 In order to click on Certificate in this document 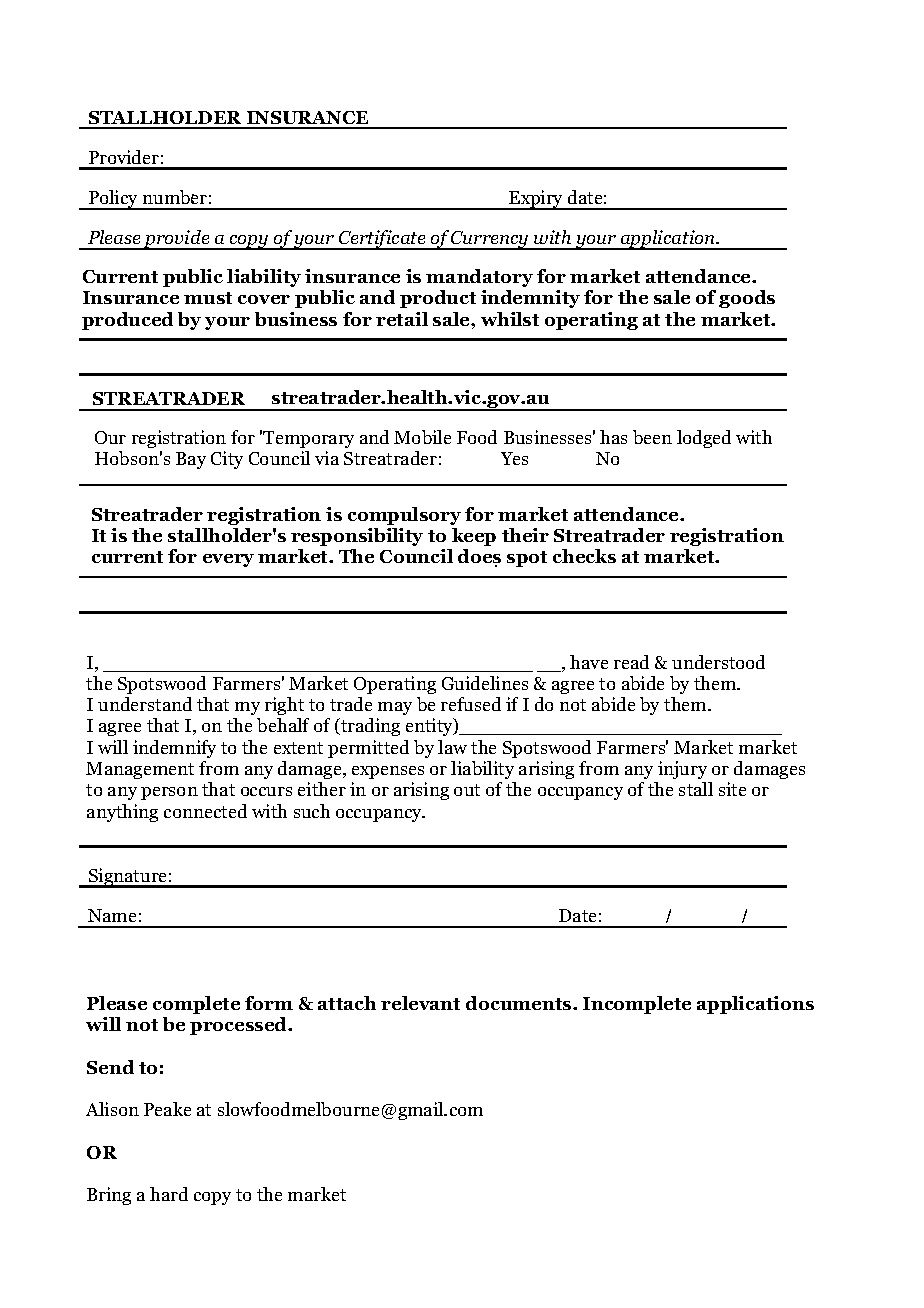, I will do `click(382, 240)`.
